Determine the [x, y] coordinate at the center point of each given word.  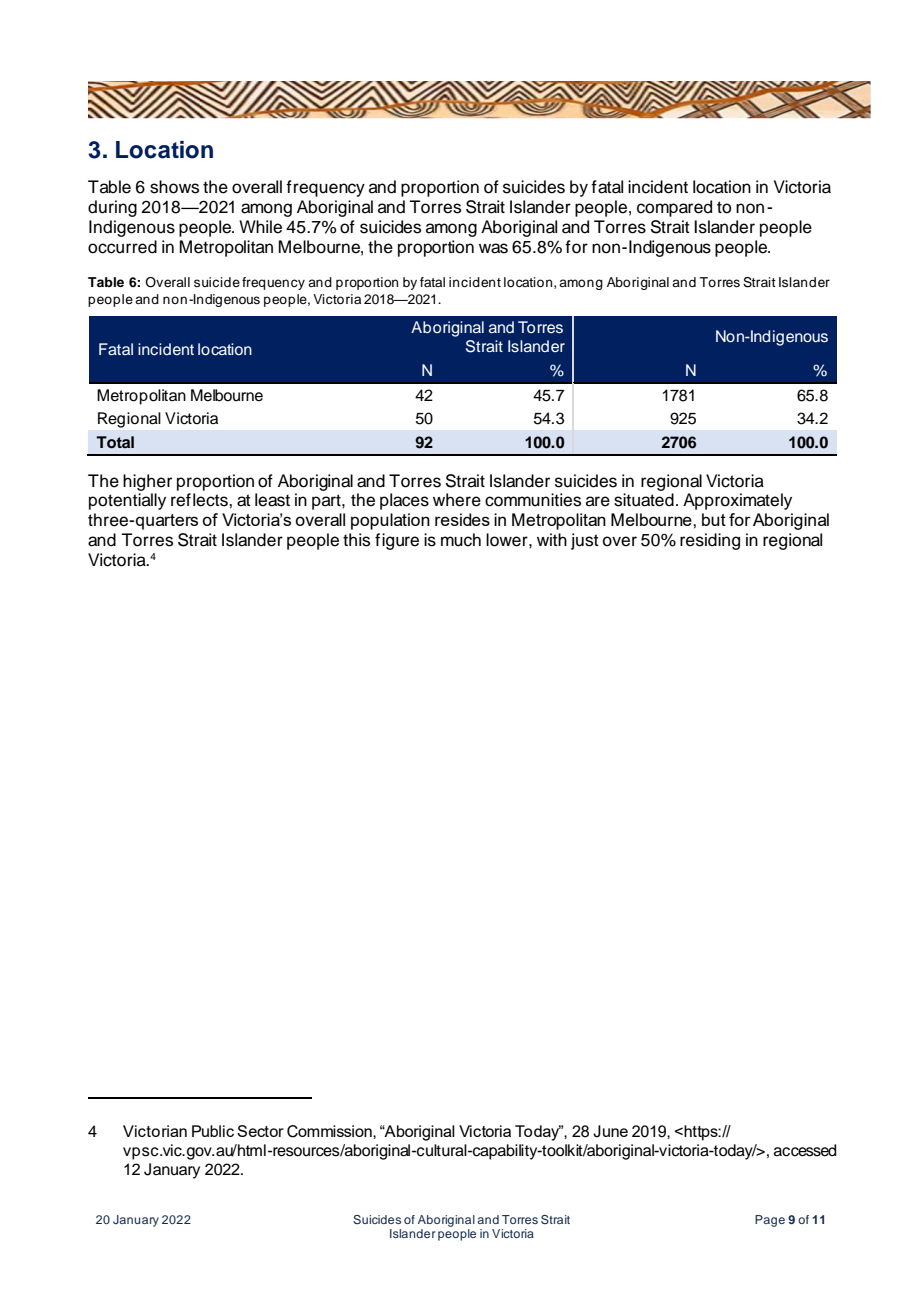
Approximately [737, 501]
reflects [200, 500]
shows [174, 187]
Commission [330, 1131]
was [493, 248]
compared [674, 208]
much [461, 540]
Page [770, 1221]
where [457, 500]
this [356, 540]
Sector [260, 1131]
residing [710, 541]
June [610, 1131]
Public [213, 1131]
